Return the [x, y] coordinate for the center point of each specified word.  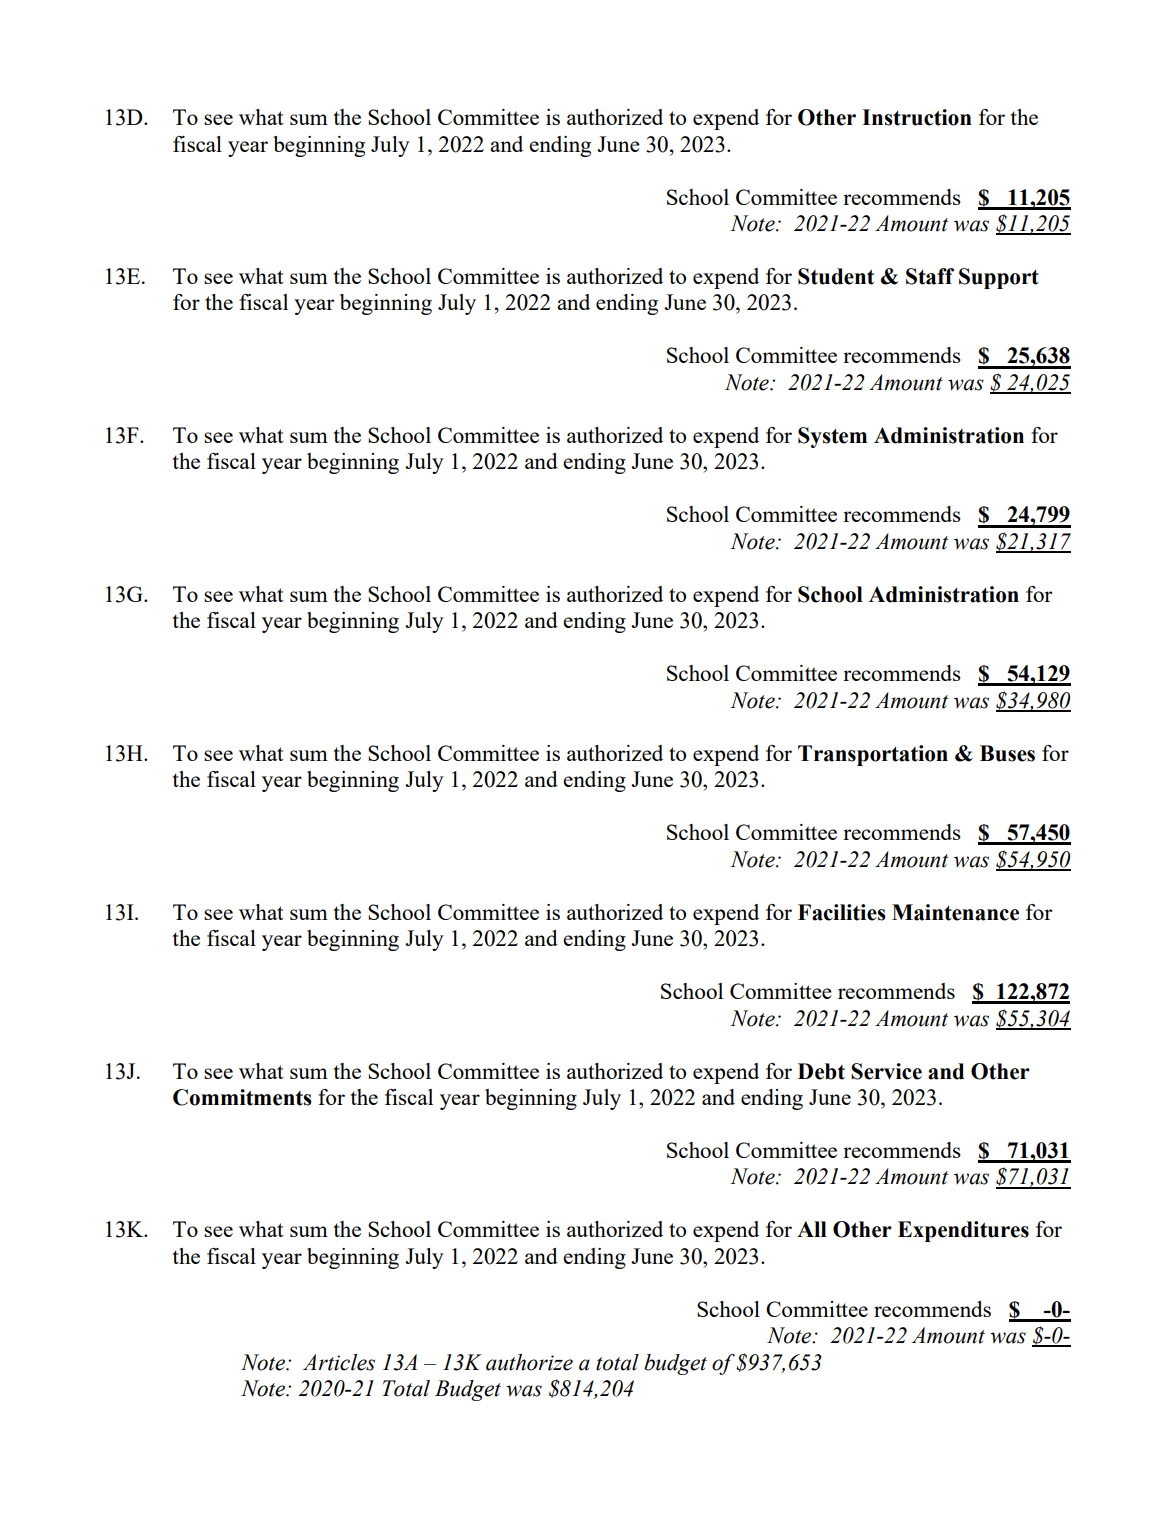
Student [836, 276]
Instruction [917, 117]
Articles [339, 1362]
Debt [821, 1071]
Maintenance [955, 912]
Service [886, 1071]
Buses [1007, 753]
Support [999, 278]
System [832, 437]
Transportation [873, 755]
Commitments [242, 1097]
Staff [930, 276]
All [812, 1229]
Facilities [842, 912]
